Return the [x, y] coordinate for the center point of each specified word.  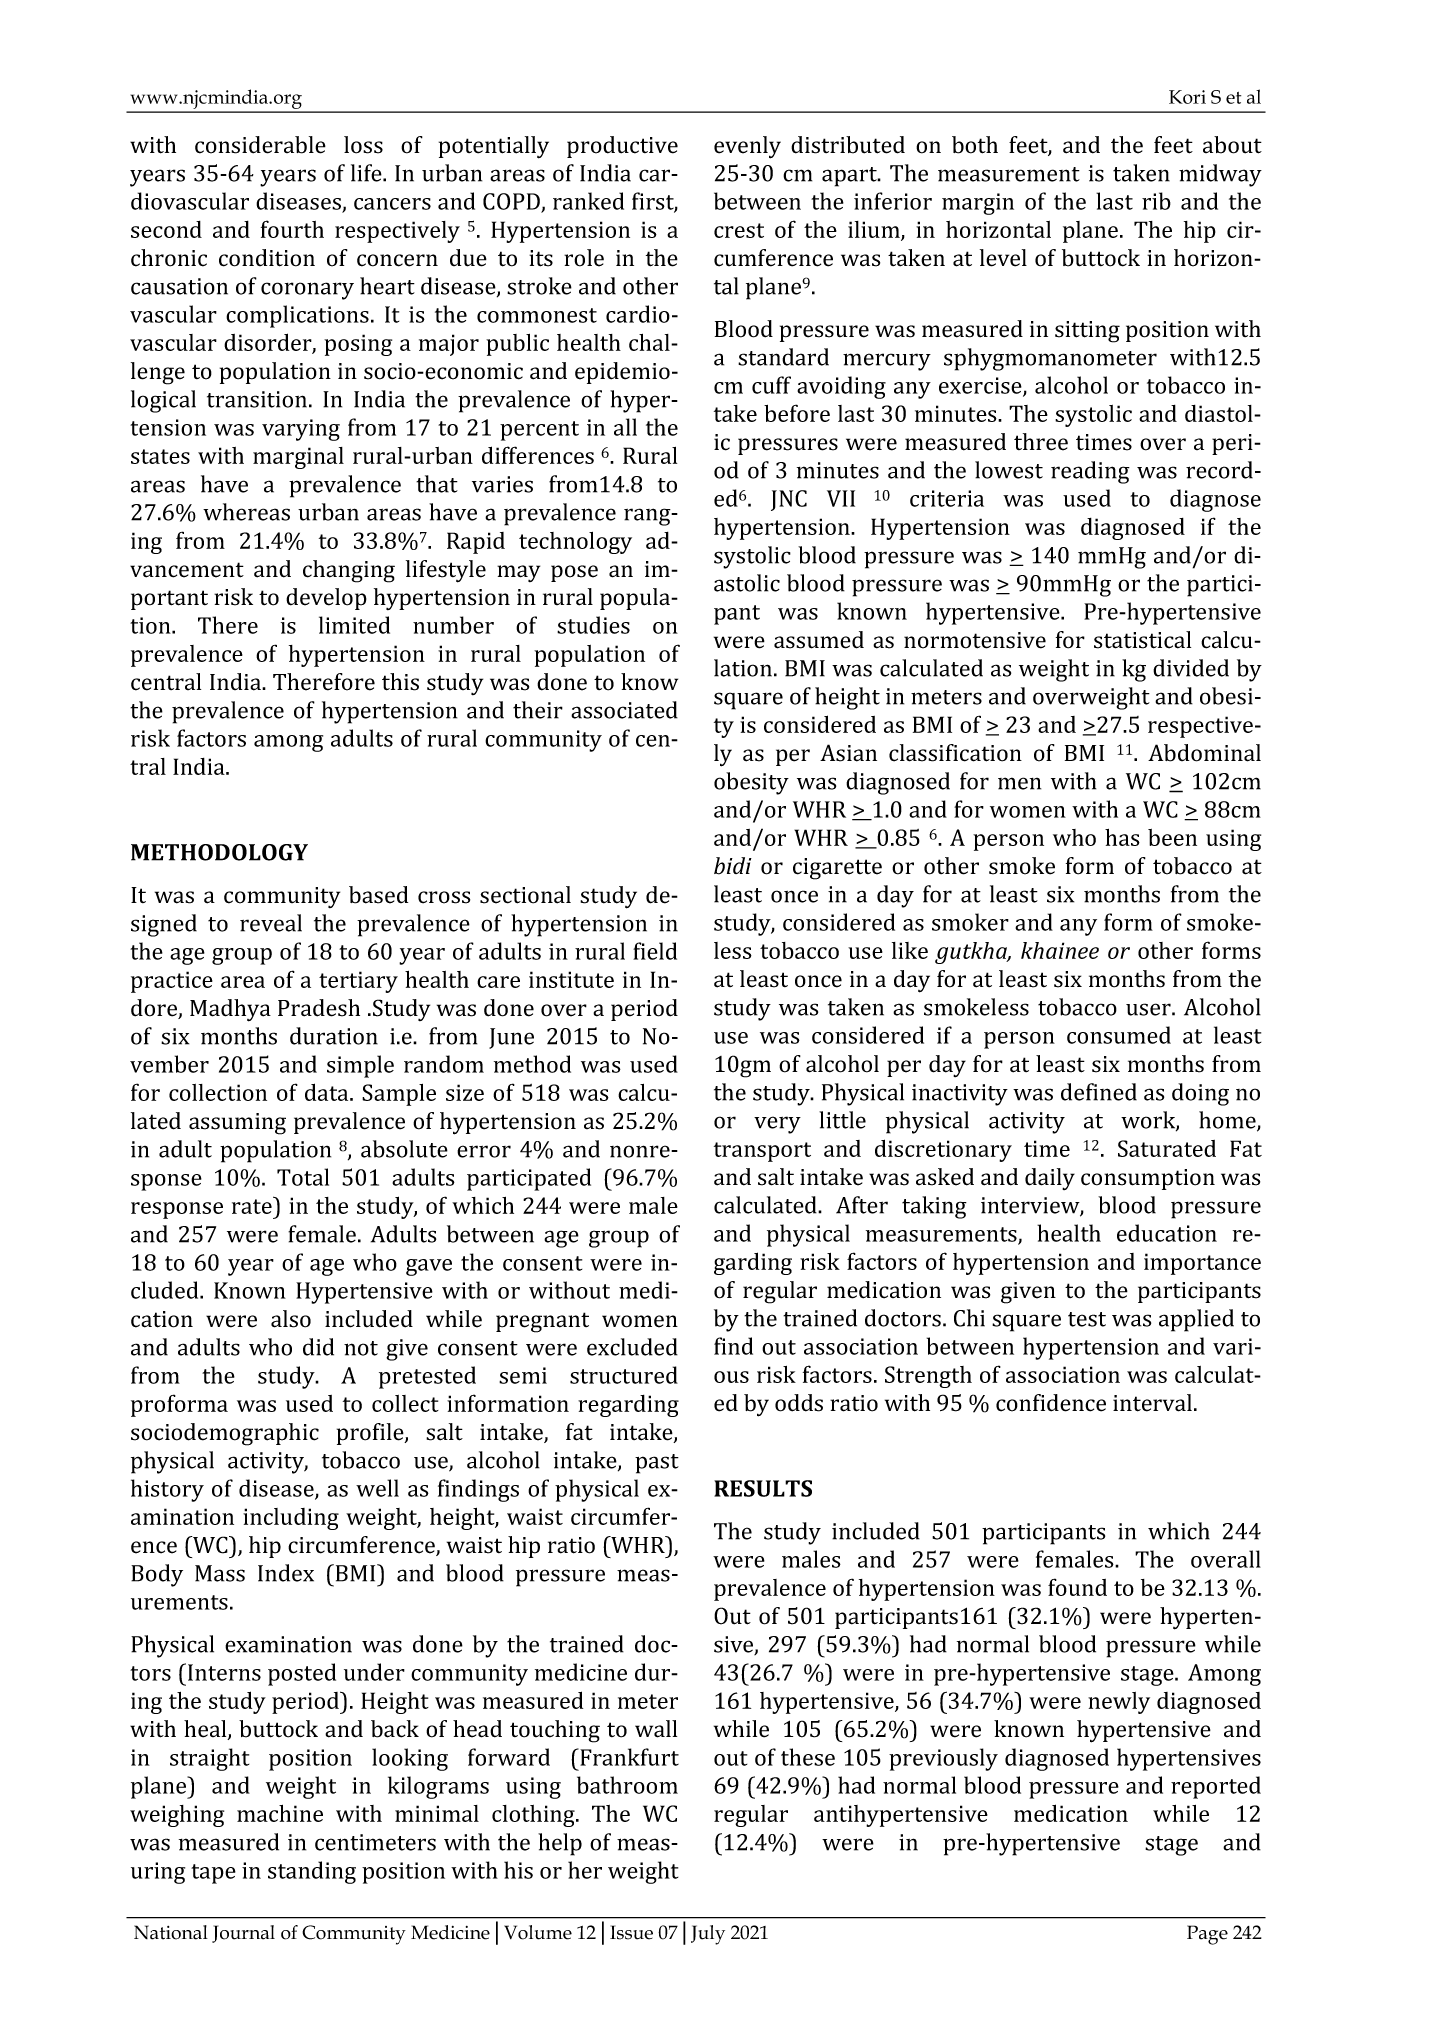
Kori [1187, 97]
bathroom [627, 1785]
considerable [260, 145]
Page [1207, 1935]
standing [312, 1872]
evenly [747, 147]
